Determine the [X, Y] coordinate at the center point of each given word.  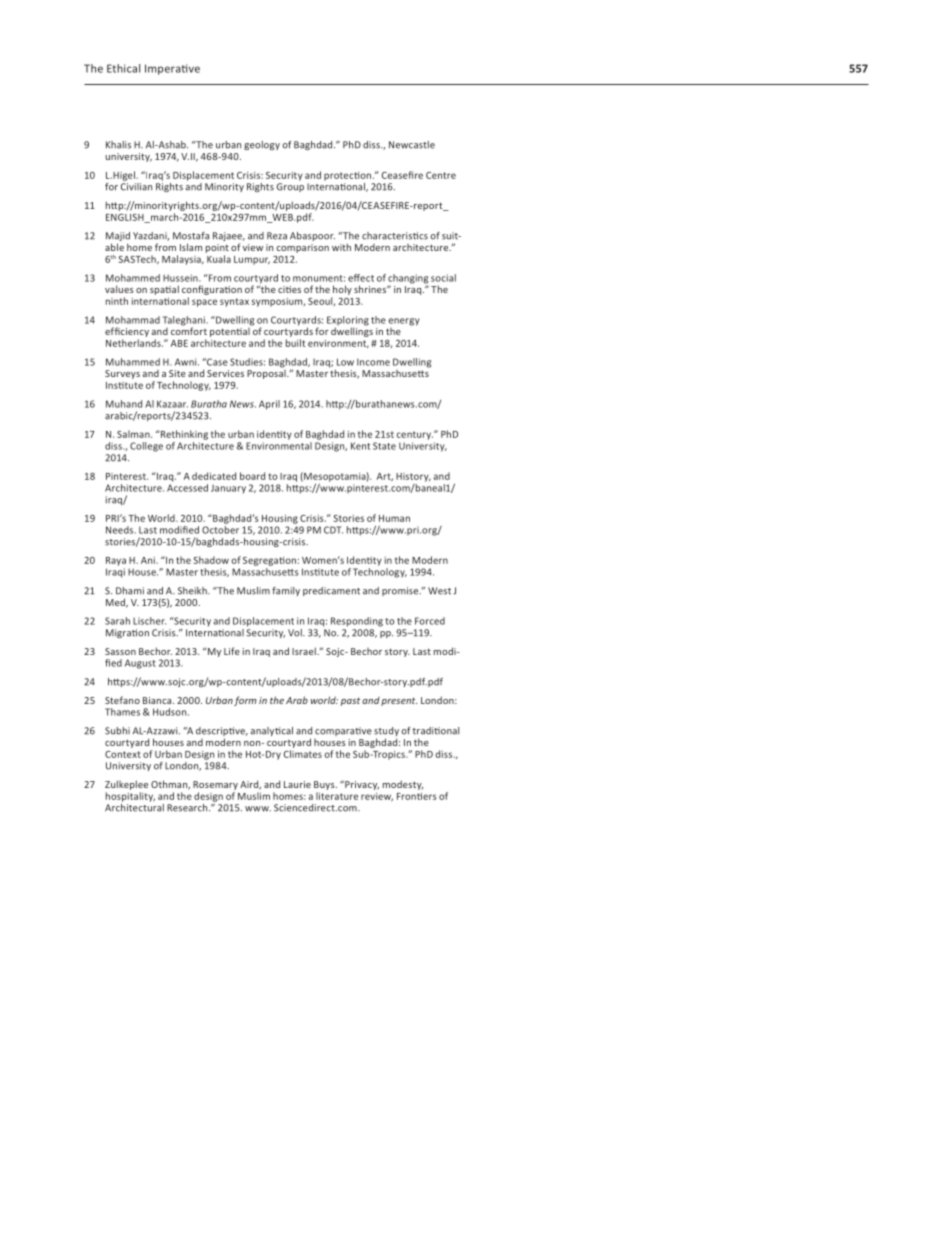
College [146, 447]
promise [401, 591]
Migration [127, 633]
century [414, 435]
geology [262, 145]
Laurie [297, 784]
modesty [403, 785]
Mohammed [133, 278]
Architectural [134, 806]
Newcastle [412, 145]
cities [289, 289]
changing [408, 280]
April [269, 405]
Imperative [172, 69]
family [286, 591]
